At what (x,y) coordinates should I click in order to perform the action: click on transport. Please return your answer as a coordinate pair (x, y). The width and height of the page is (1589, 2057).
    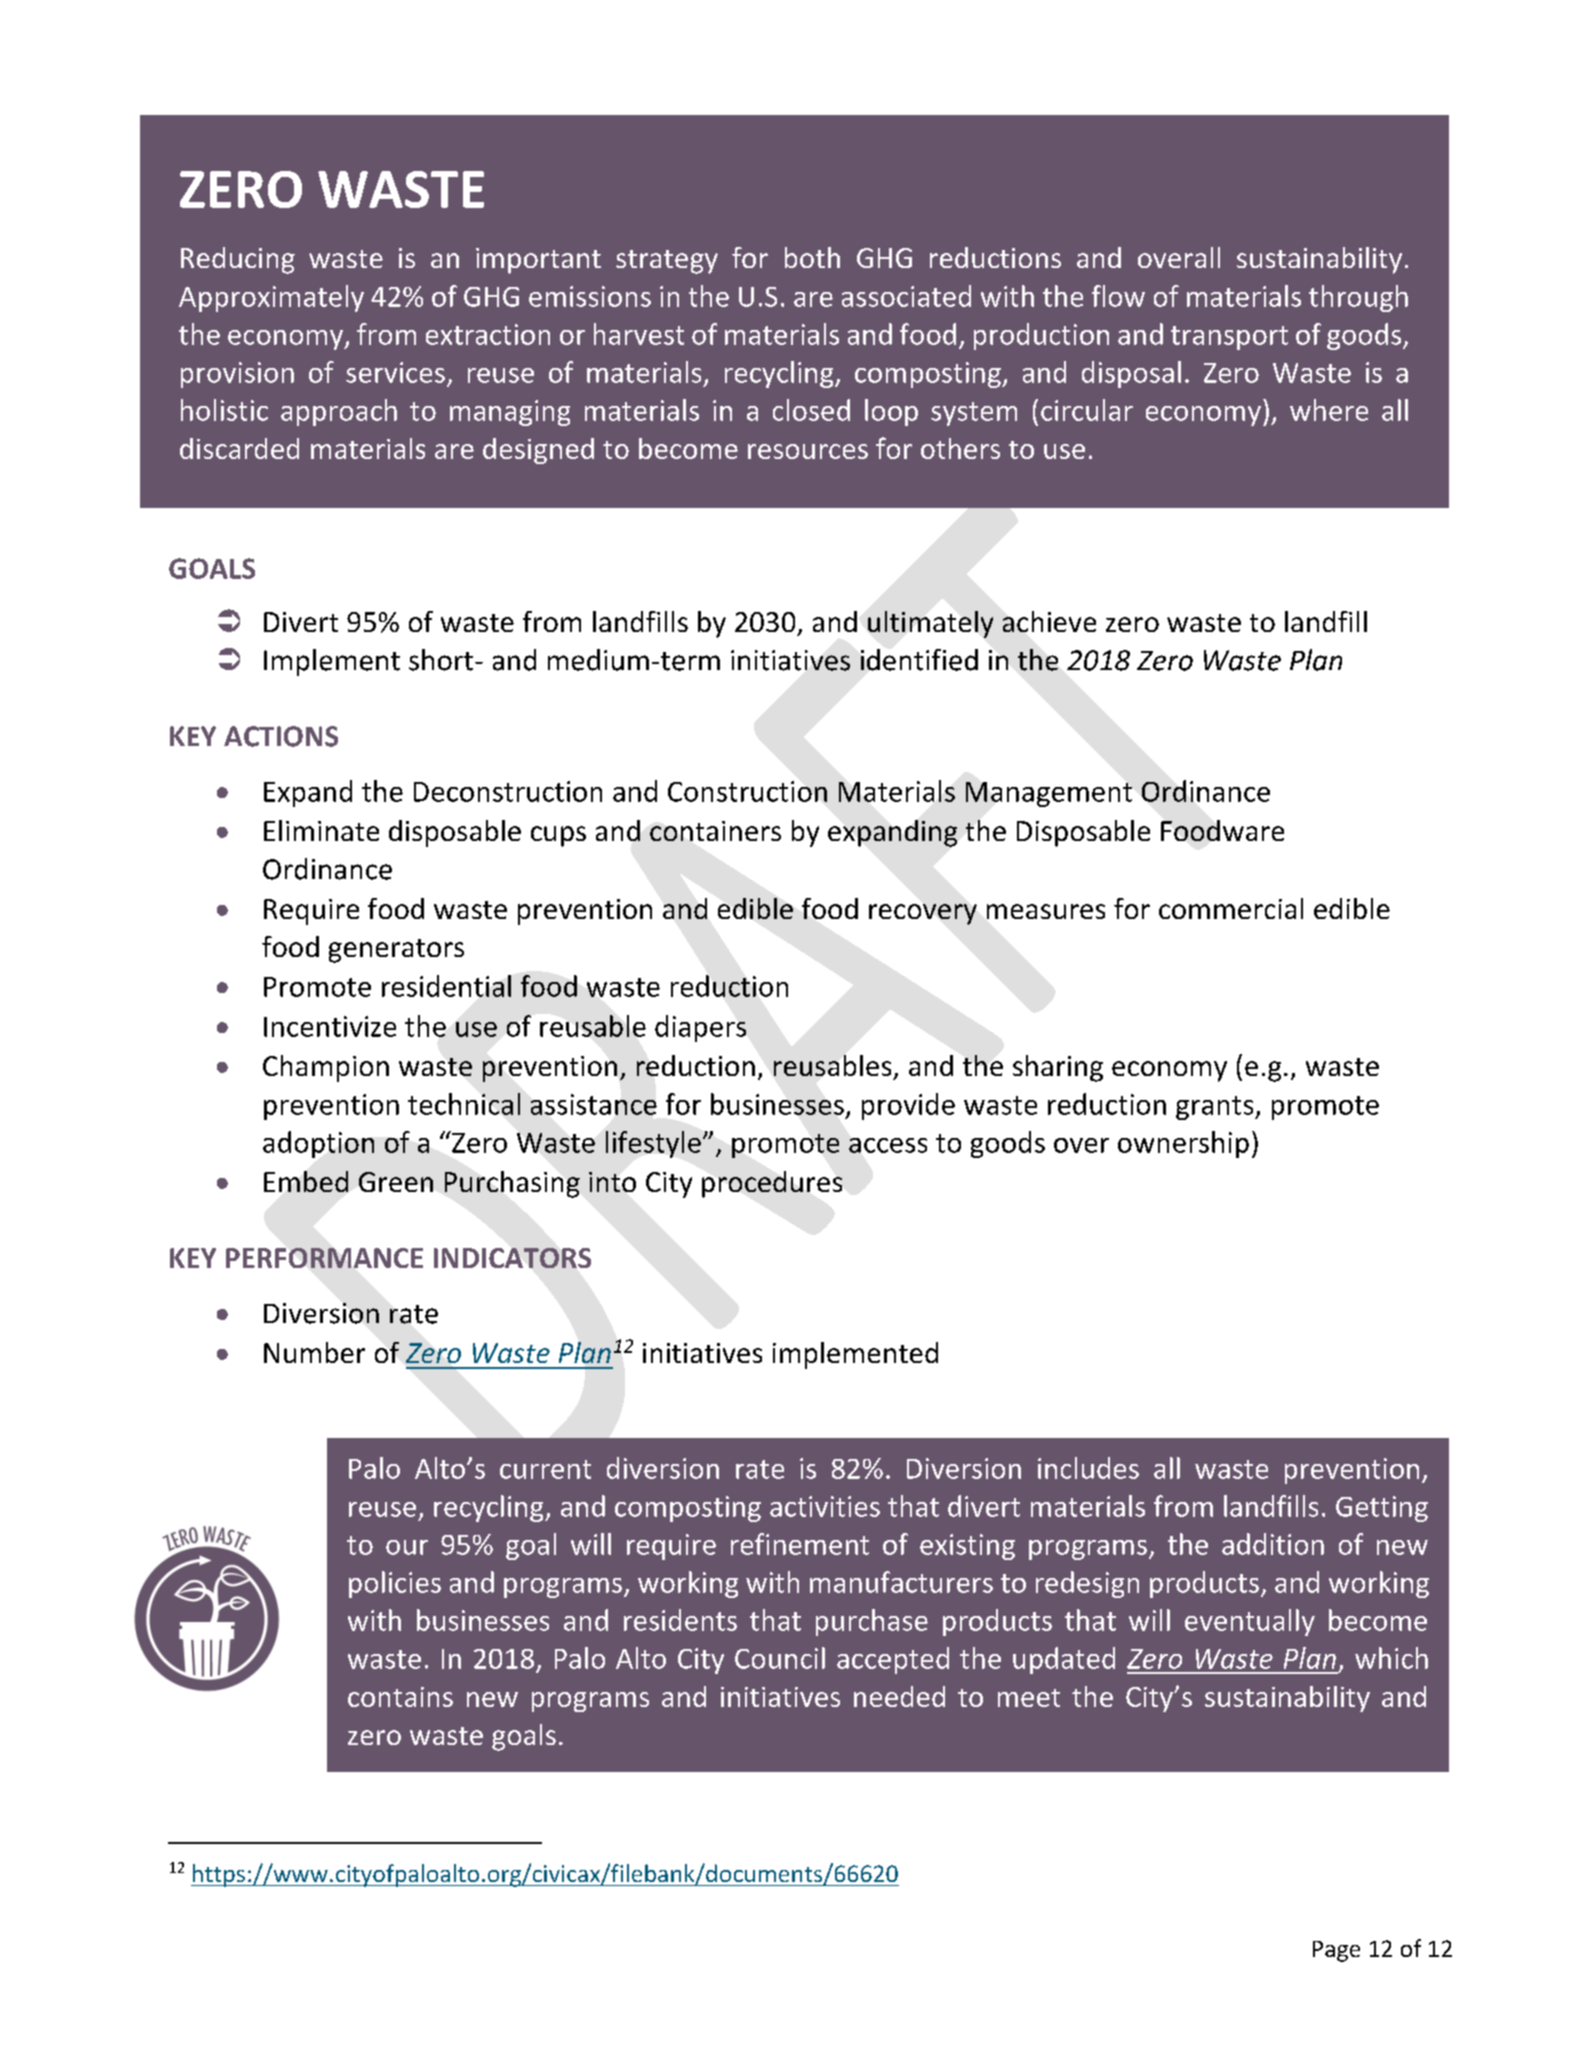
    Looking at the image, I should click on (1229, 338).
